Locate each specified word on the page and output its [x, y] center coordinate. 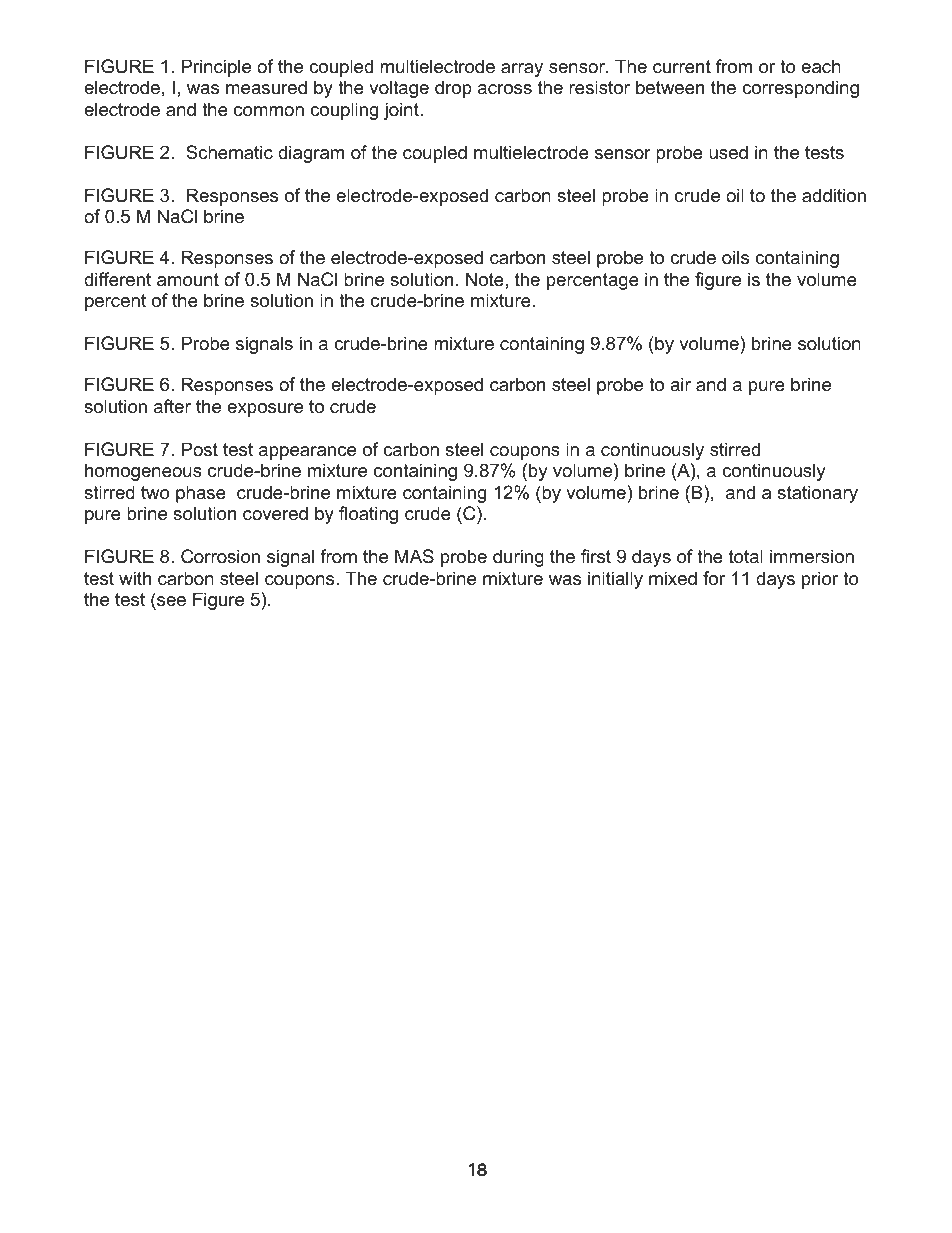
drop [453, 89]
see [171, 601]
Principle [216, 68]
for [714, 578]
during [518, 558]
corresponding [800, 89]
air [680, 384]
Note [485, 279]
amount [188, 280]
